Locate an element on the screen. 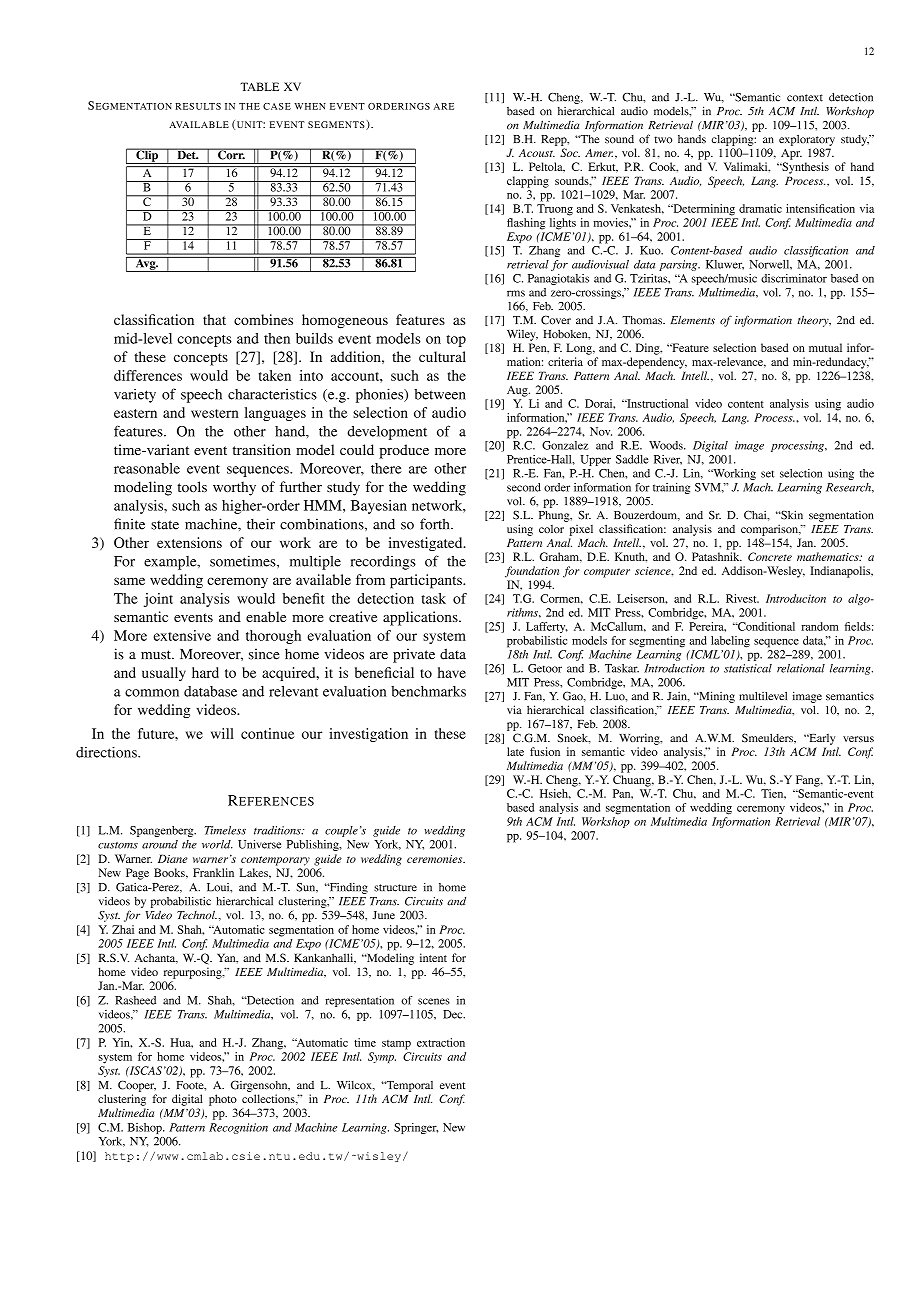  theory is located at coordinates (814, 321).
